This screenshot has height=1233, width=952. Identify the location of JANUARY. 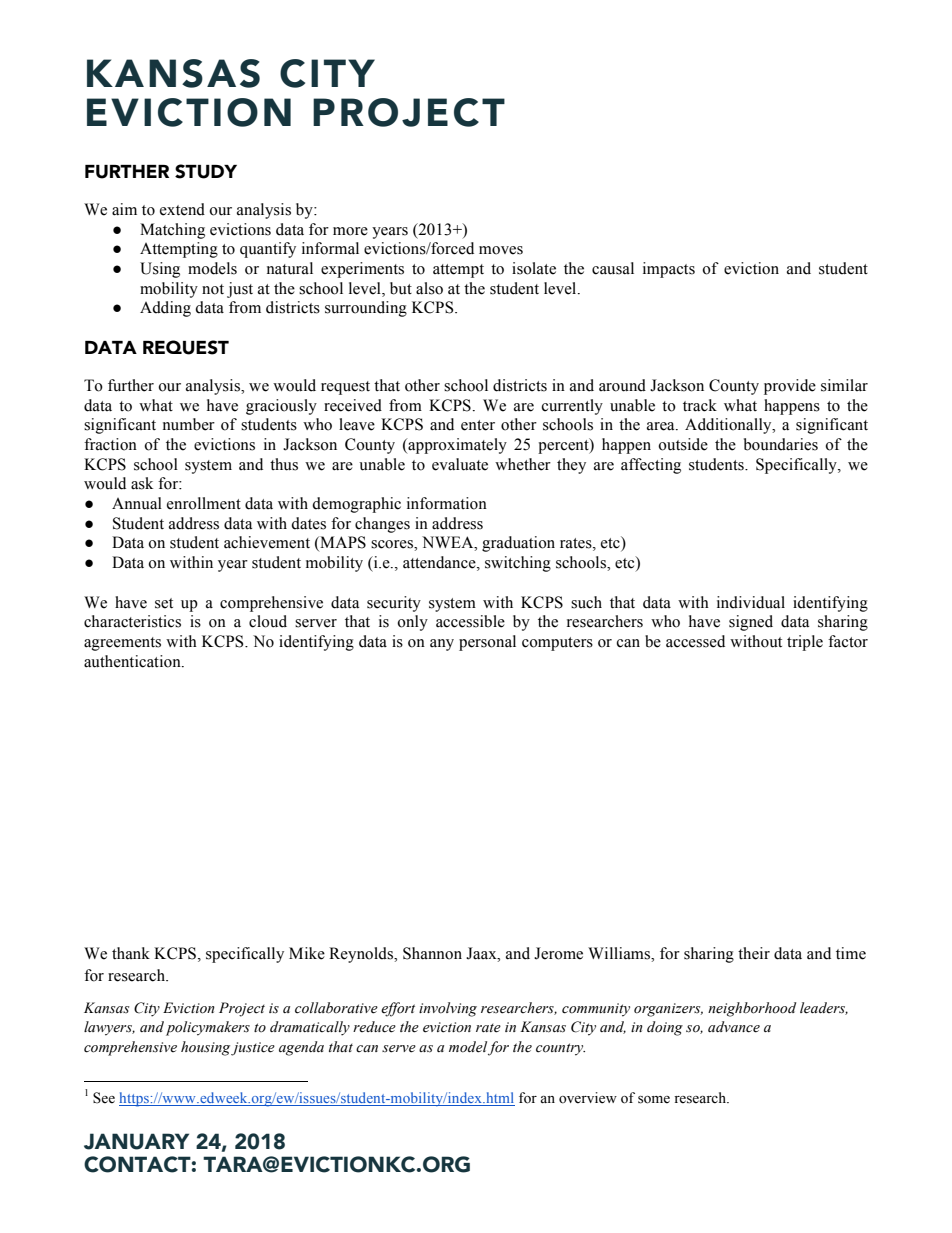
(136, 1141).
